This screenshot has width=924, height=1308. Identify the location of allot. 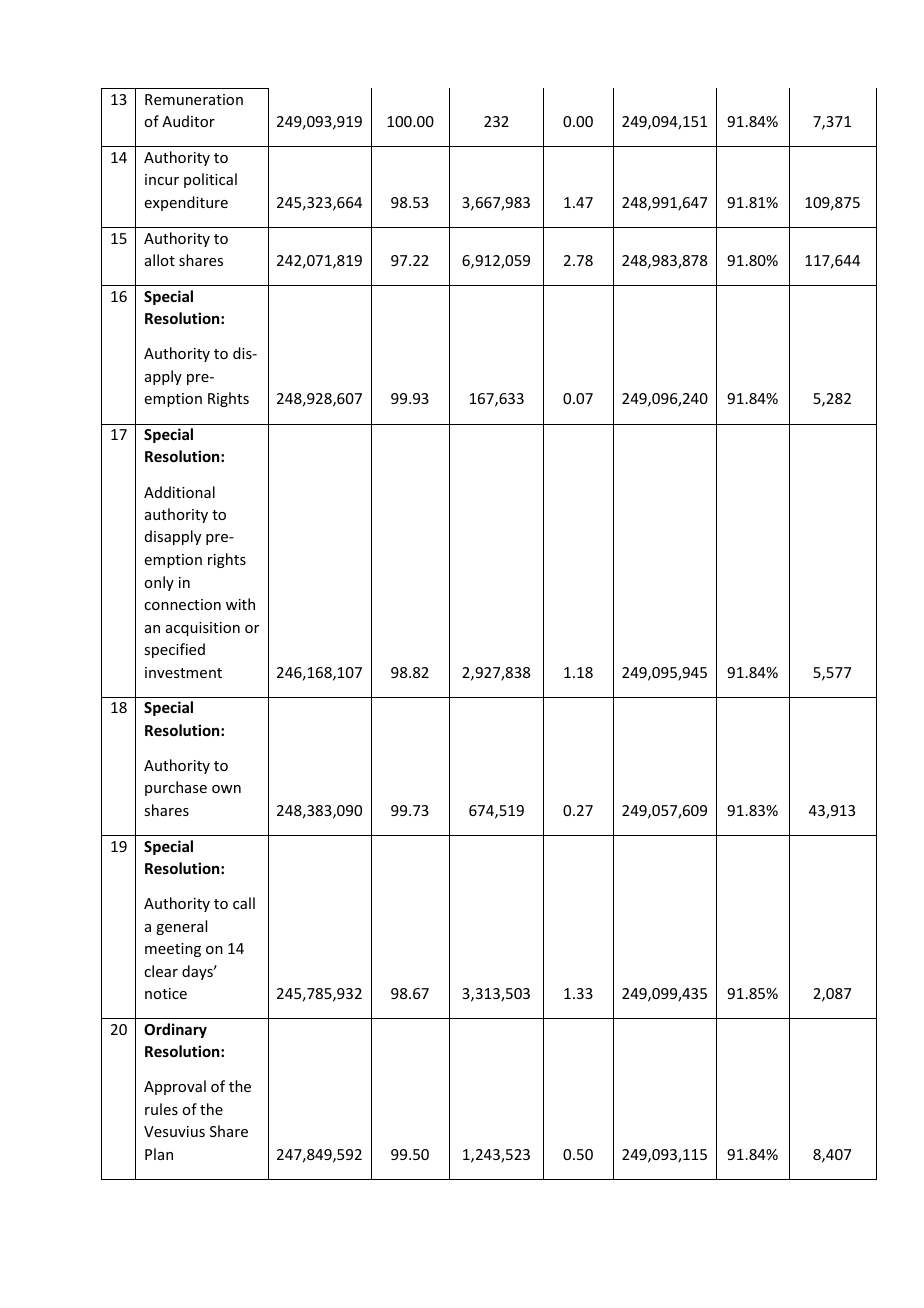
(160, 260).
